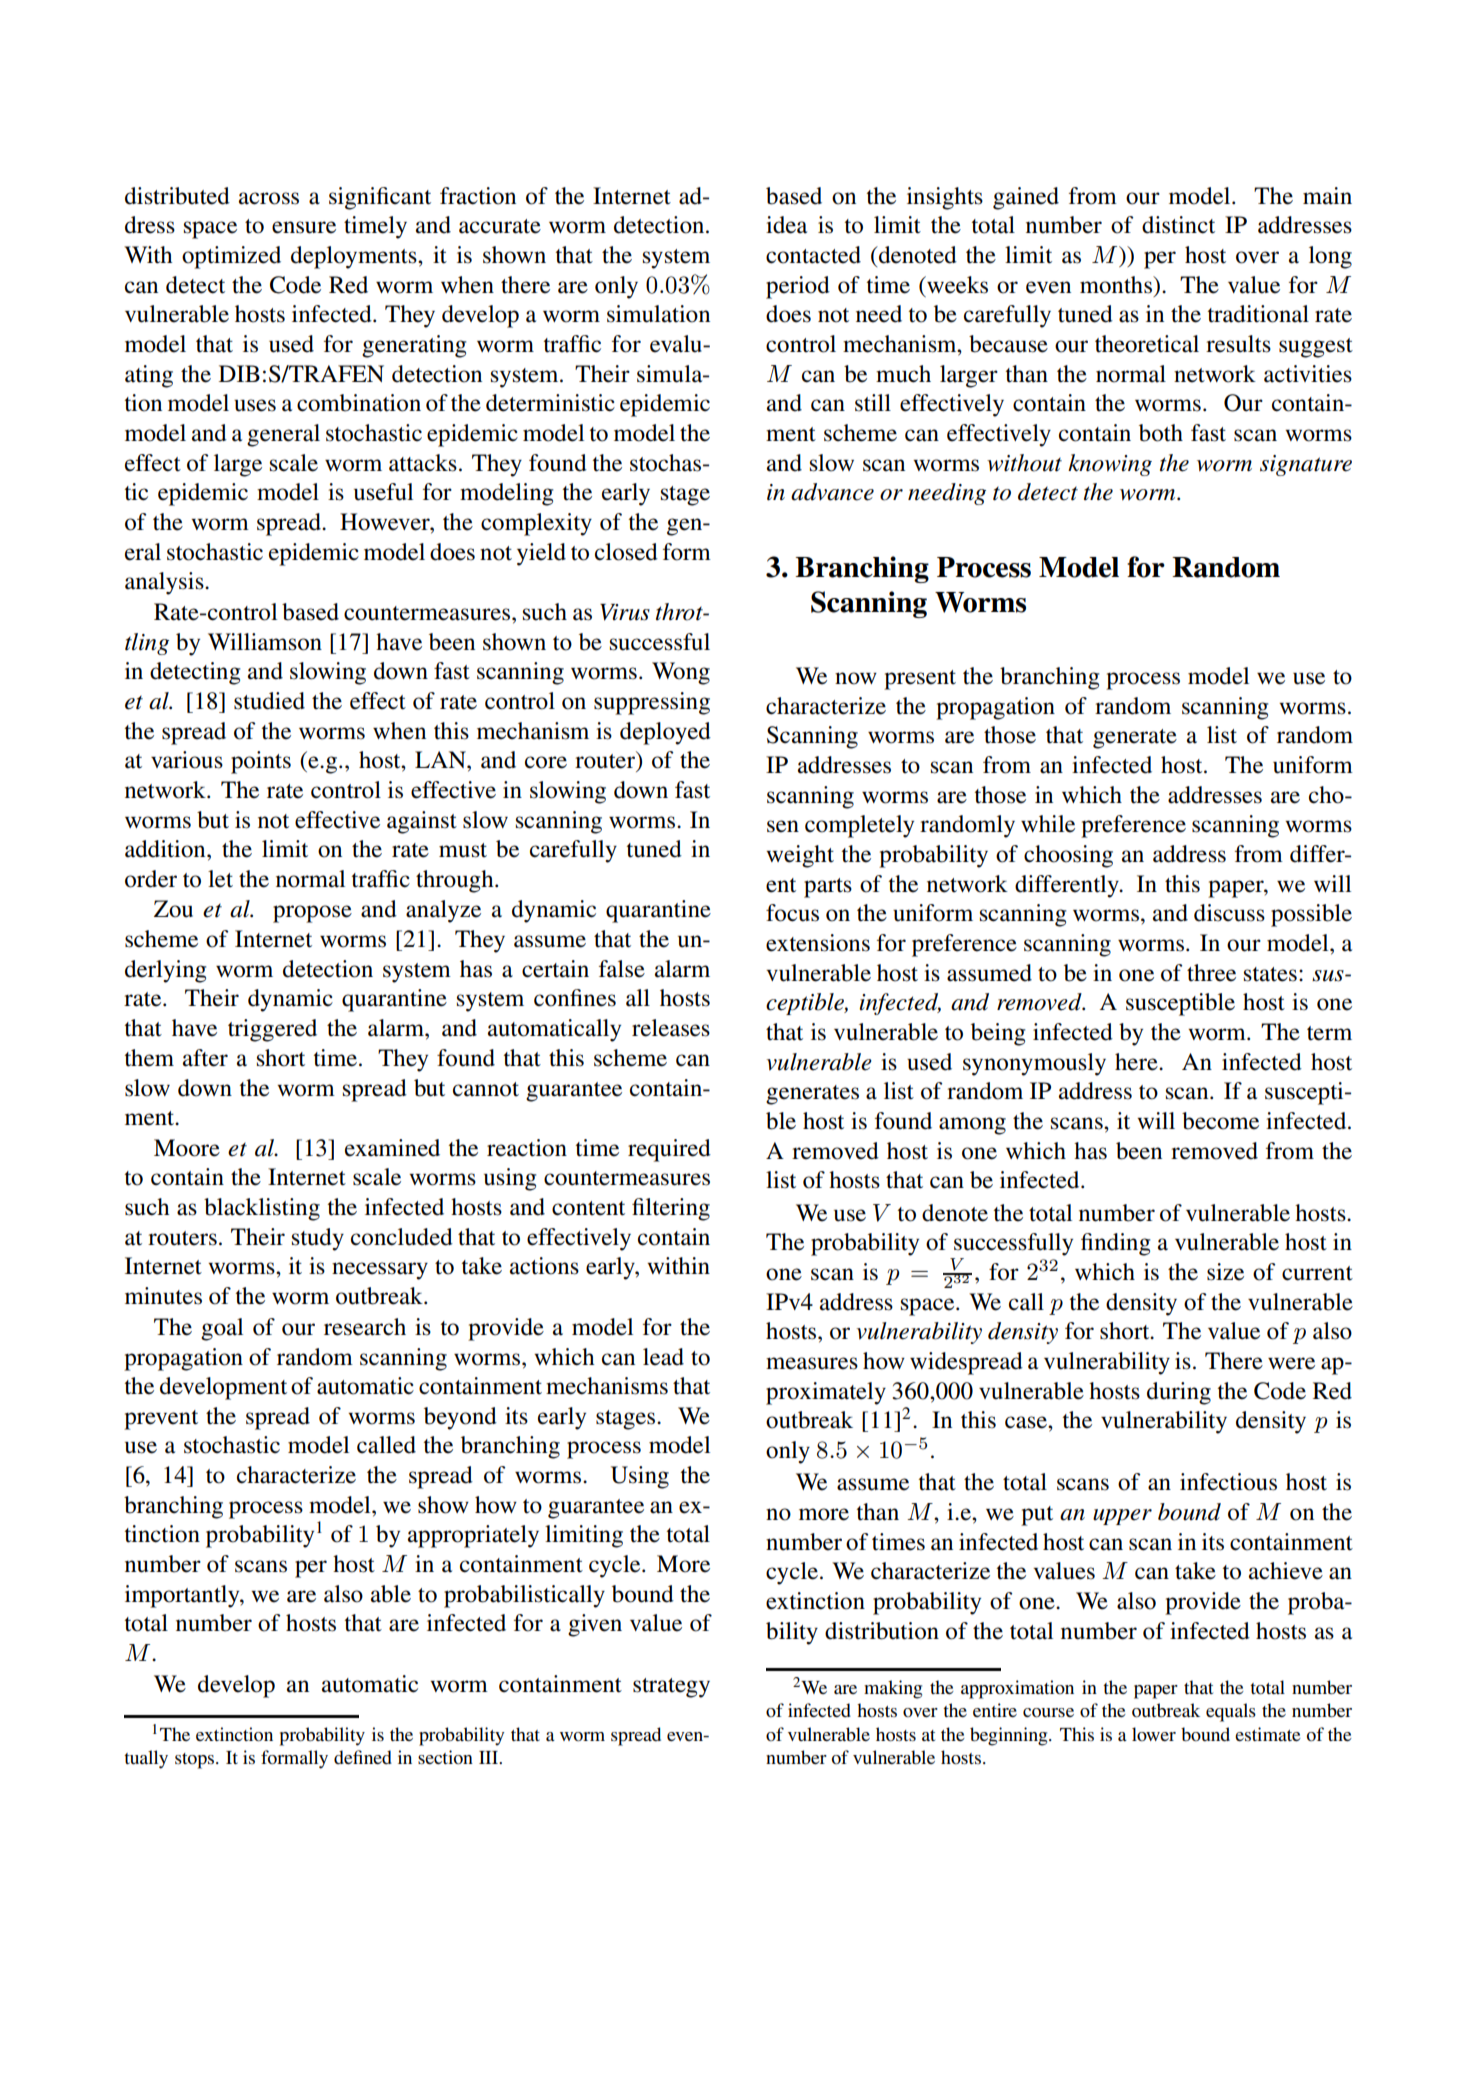 Image resolution: width=1476 pixels, height=2089 pixels. Describe the element at coordinates (1211, 973) in the screenshot. I see `three` at that location.
